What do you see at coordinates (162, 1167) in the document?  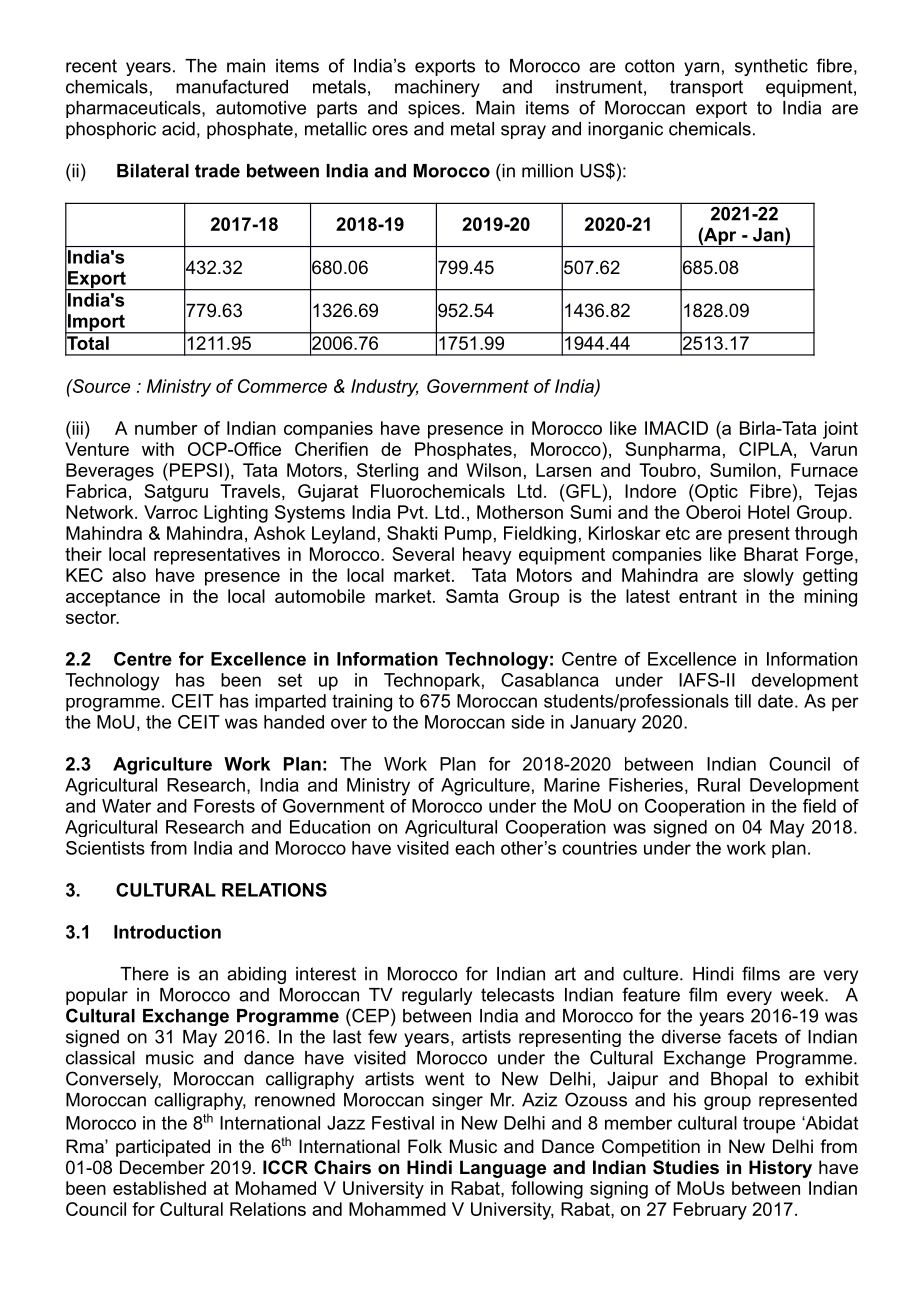 I see `December` at bounding box center [162, 1167].
